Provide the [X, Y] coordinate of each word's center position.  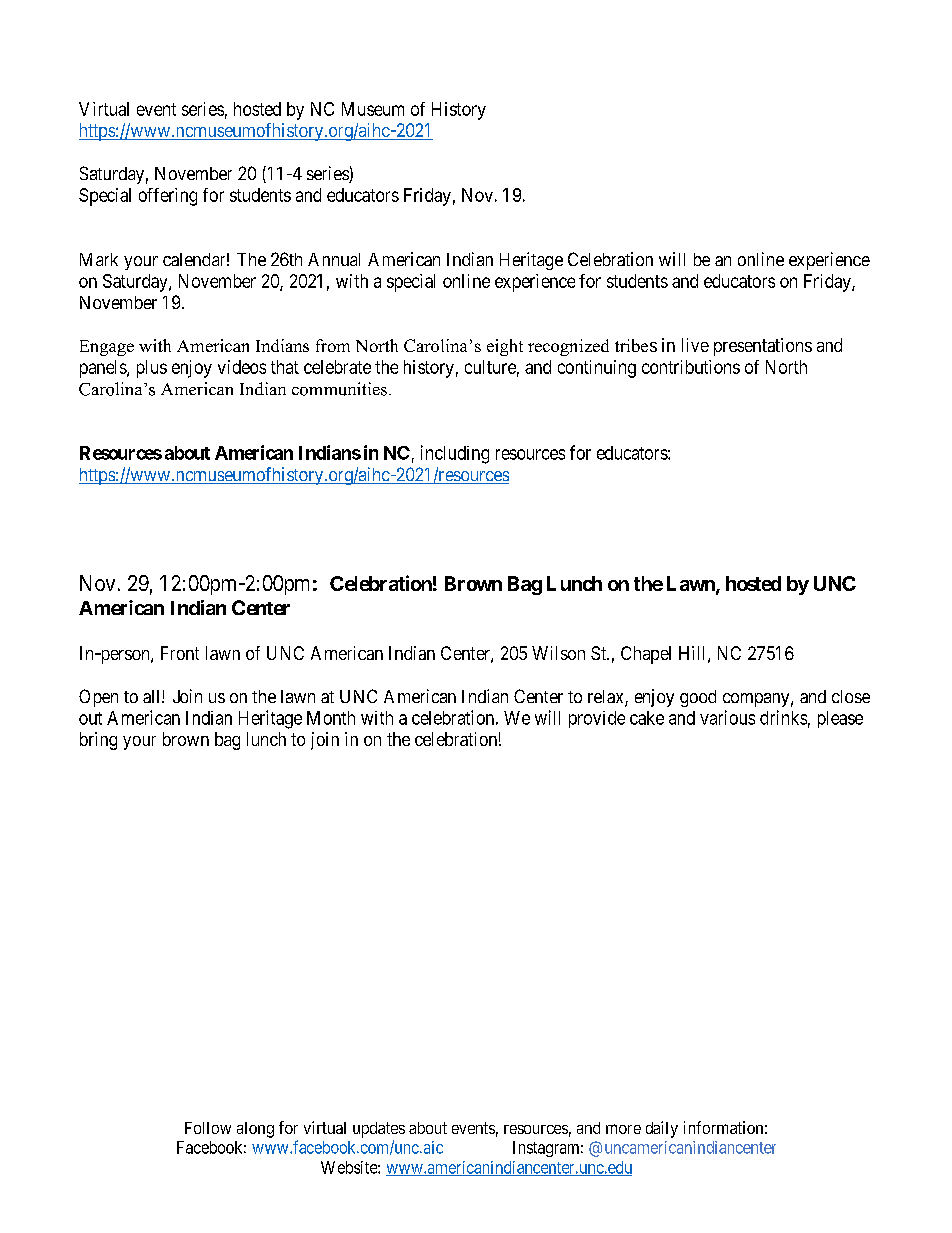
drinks [783, 717]
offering [168, 197]
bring [98, 741]
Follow [208, 1128]
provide [597, 719]
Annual [334, 259]
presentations [763, 347]
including [455, 454]
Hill [694, 654]
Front [180, 653]
